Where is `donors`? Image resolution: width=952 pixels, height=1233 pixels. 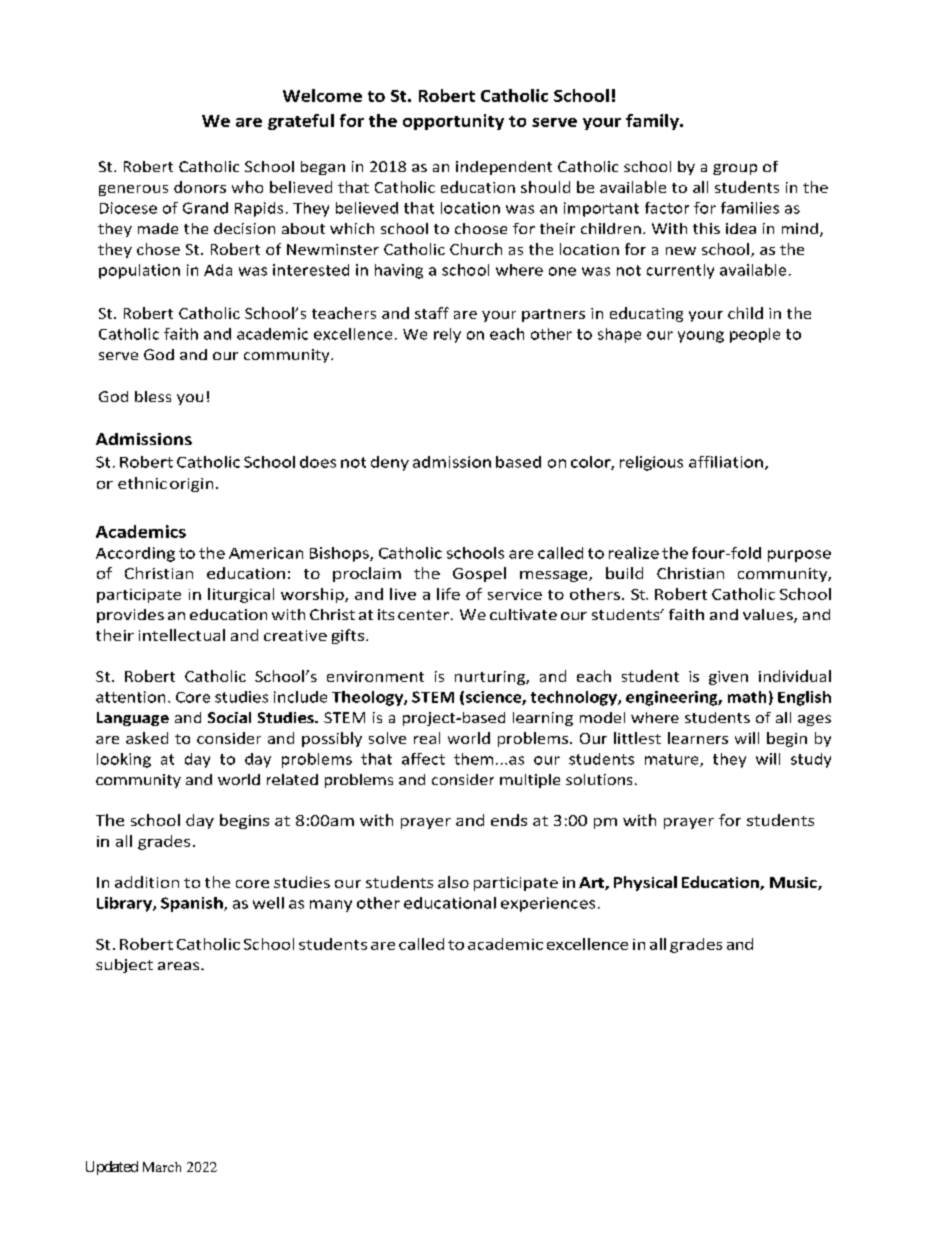
donors is located at coordinates (200, 187).
